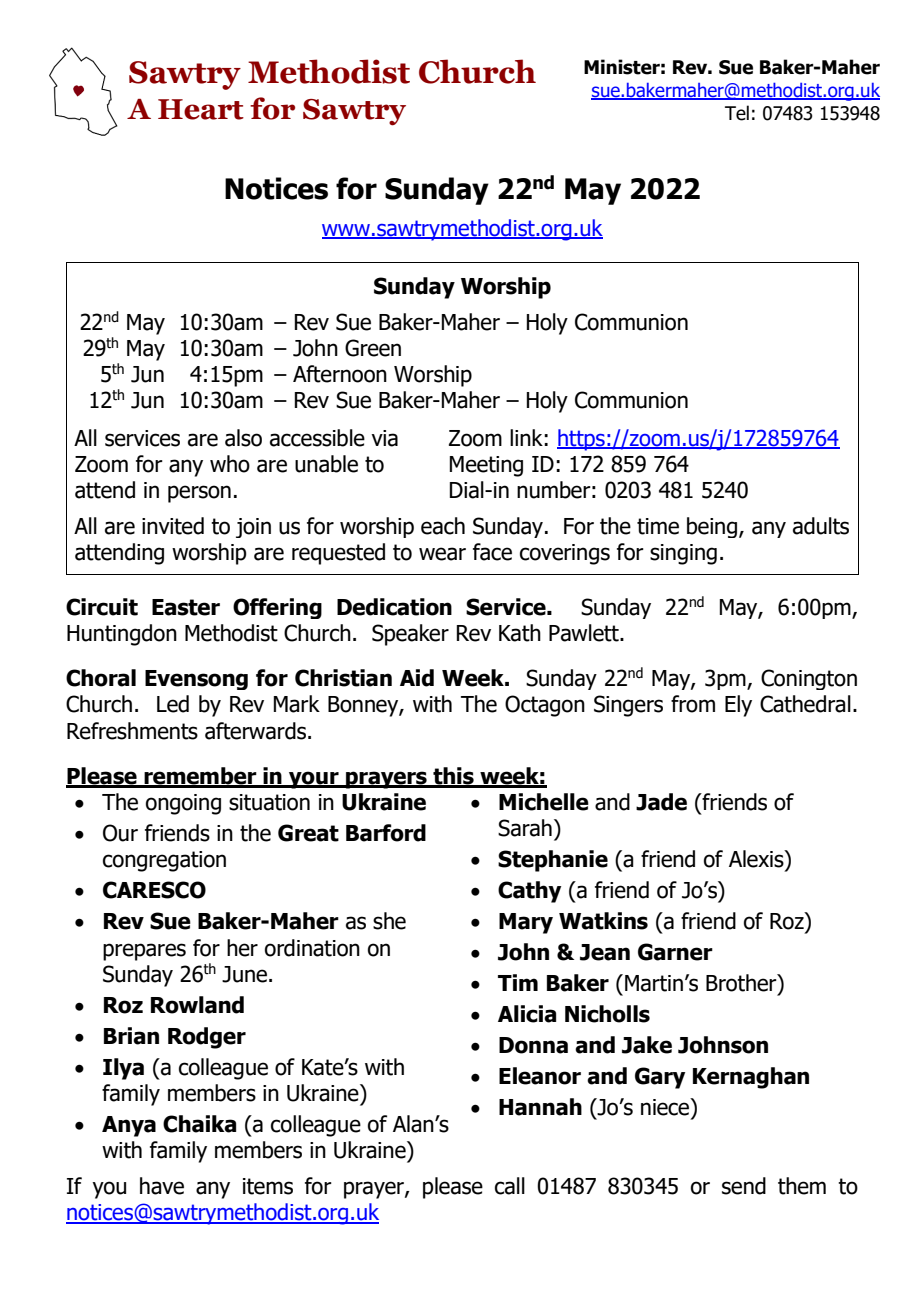  I want to click on send, so click(744, 1186).
